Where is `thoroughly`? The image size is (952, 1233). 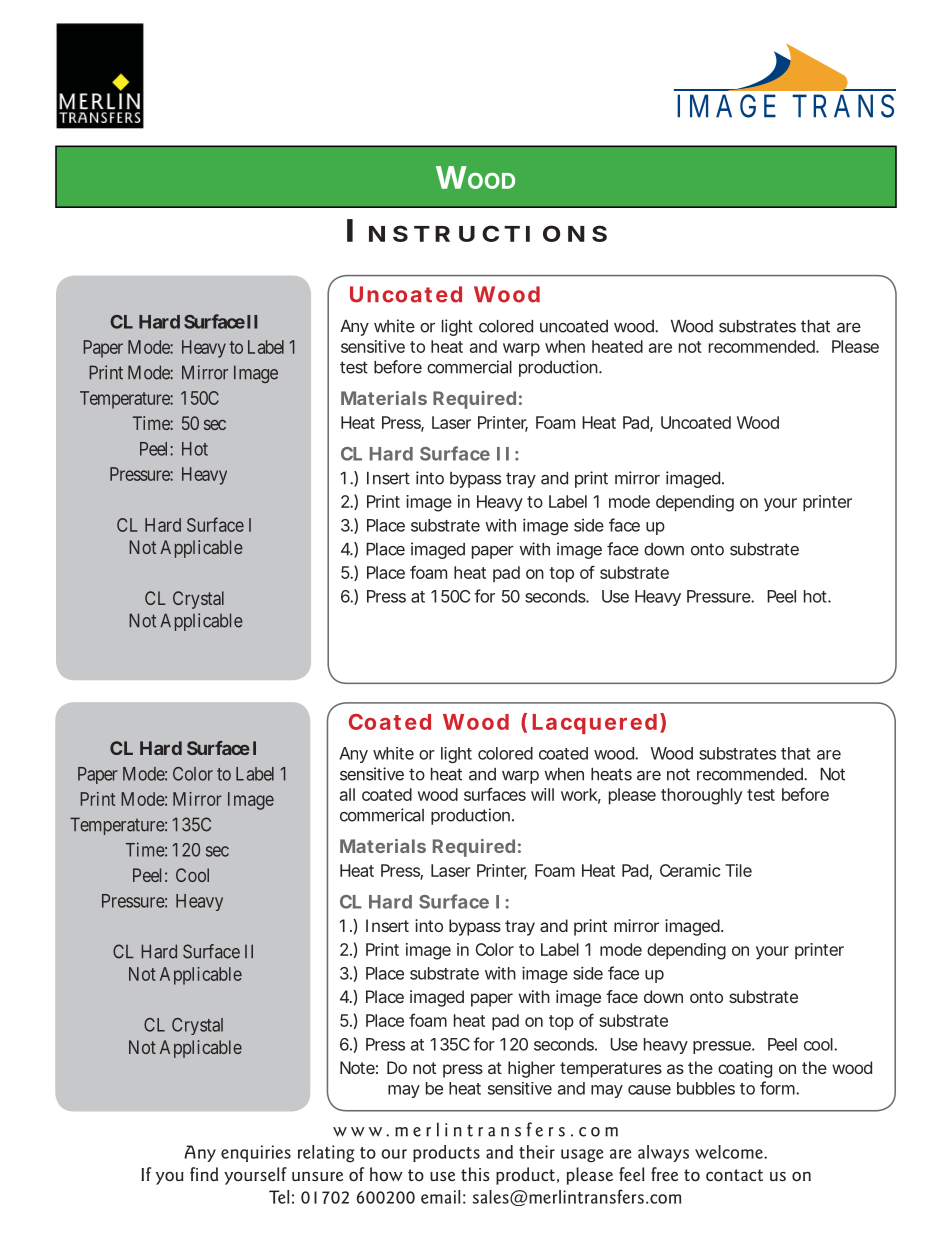 thoroughly is located at coordinates (701, 796).
